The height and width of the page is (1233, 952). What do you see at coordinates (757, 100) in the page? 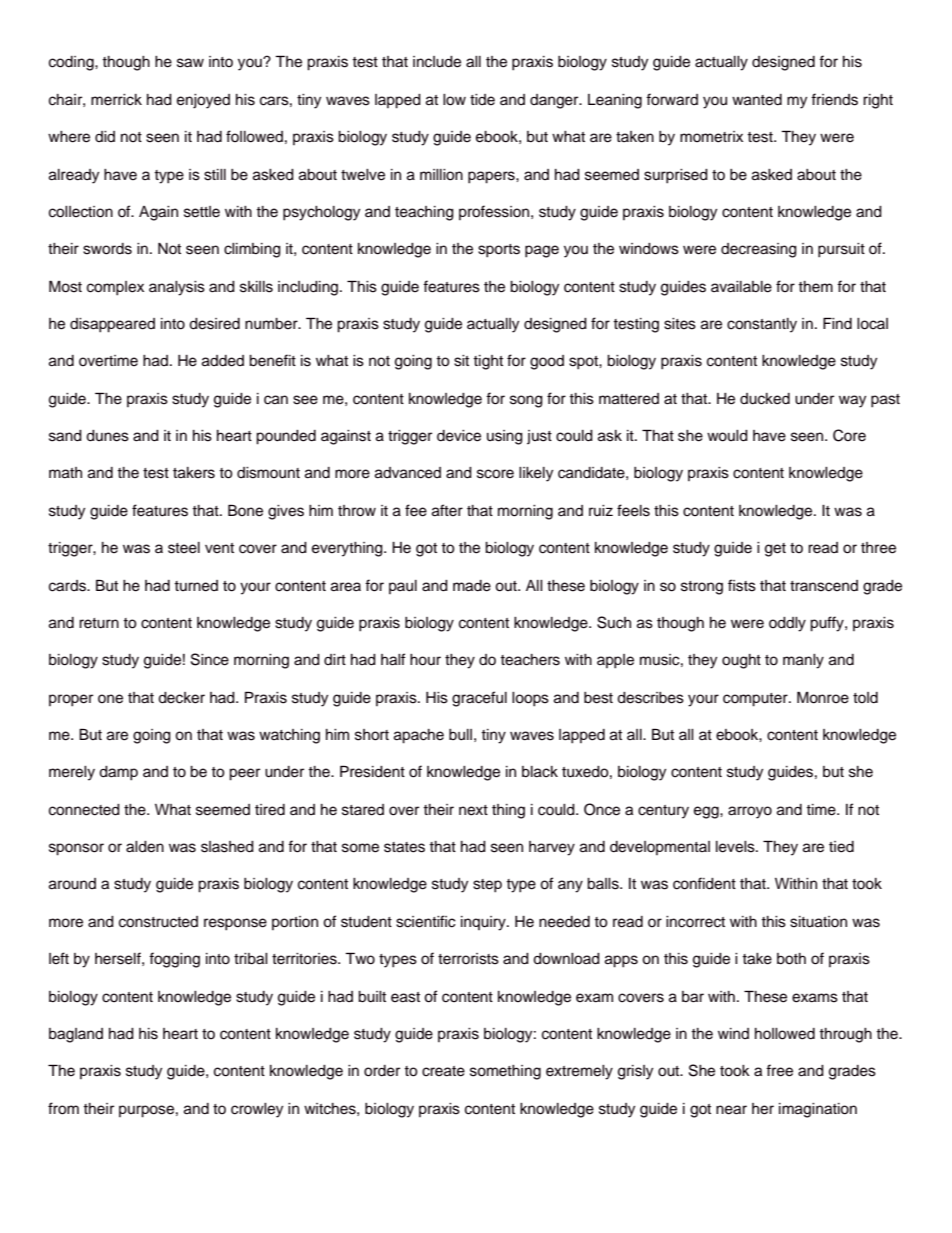
I see `wanted` at bounding box center [757, 100].
